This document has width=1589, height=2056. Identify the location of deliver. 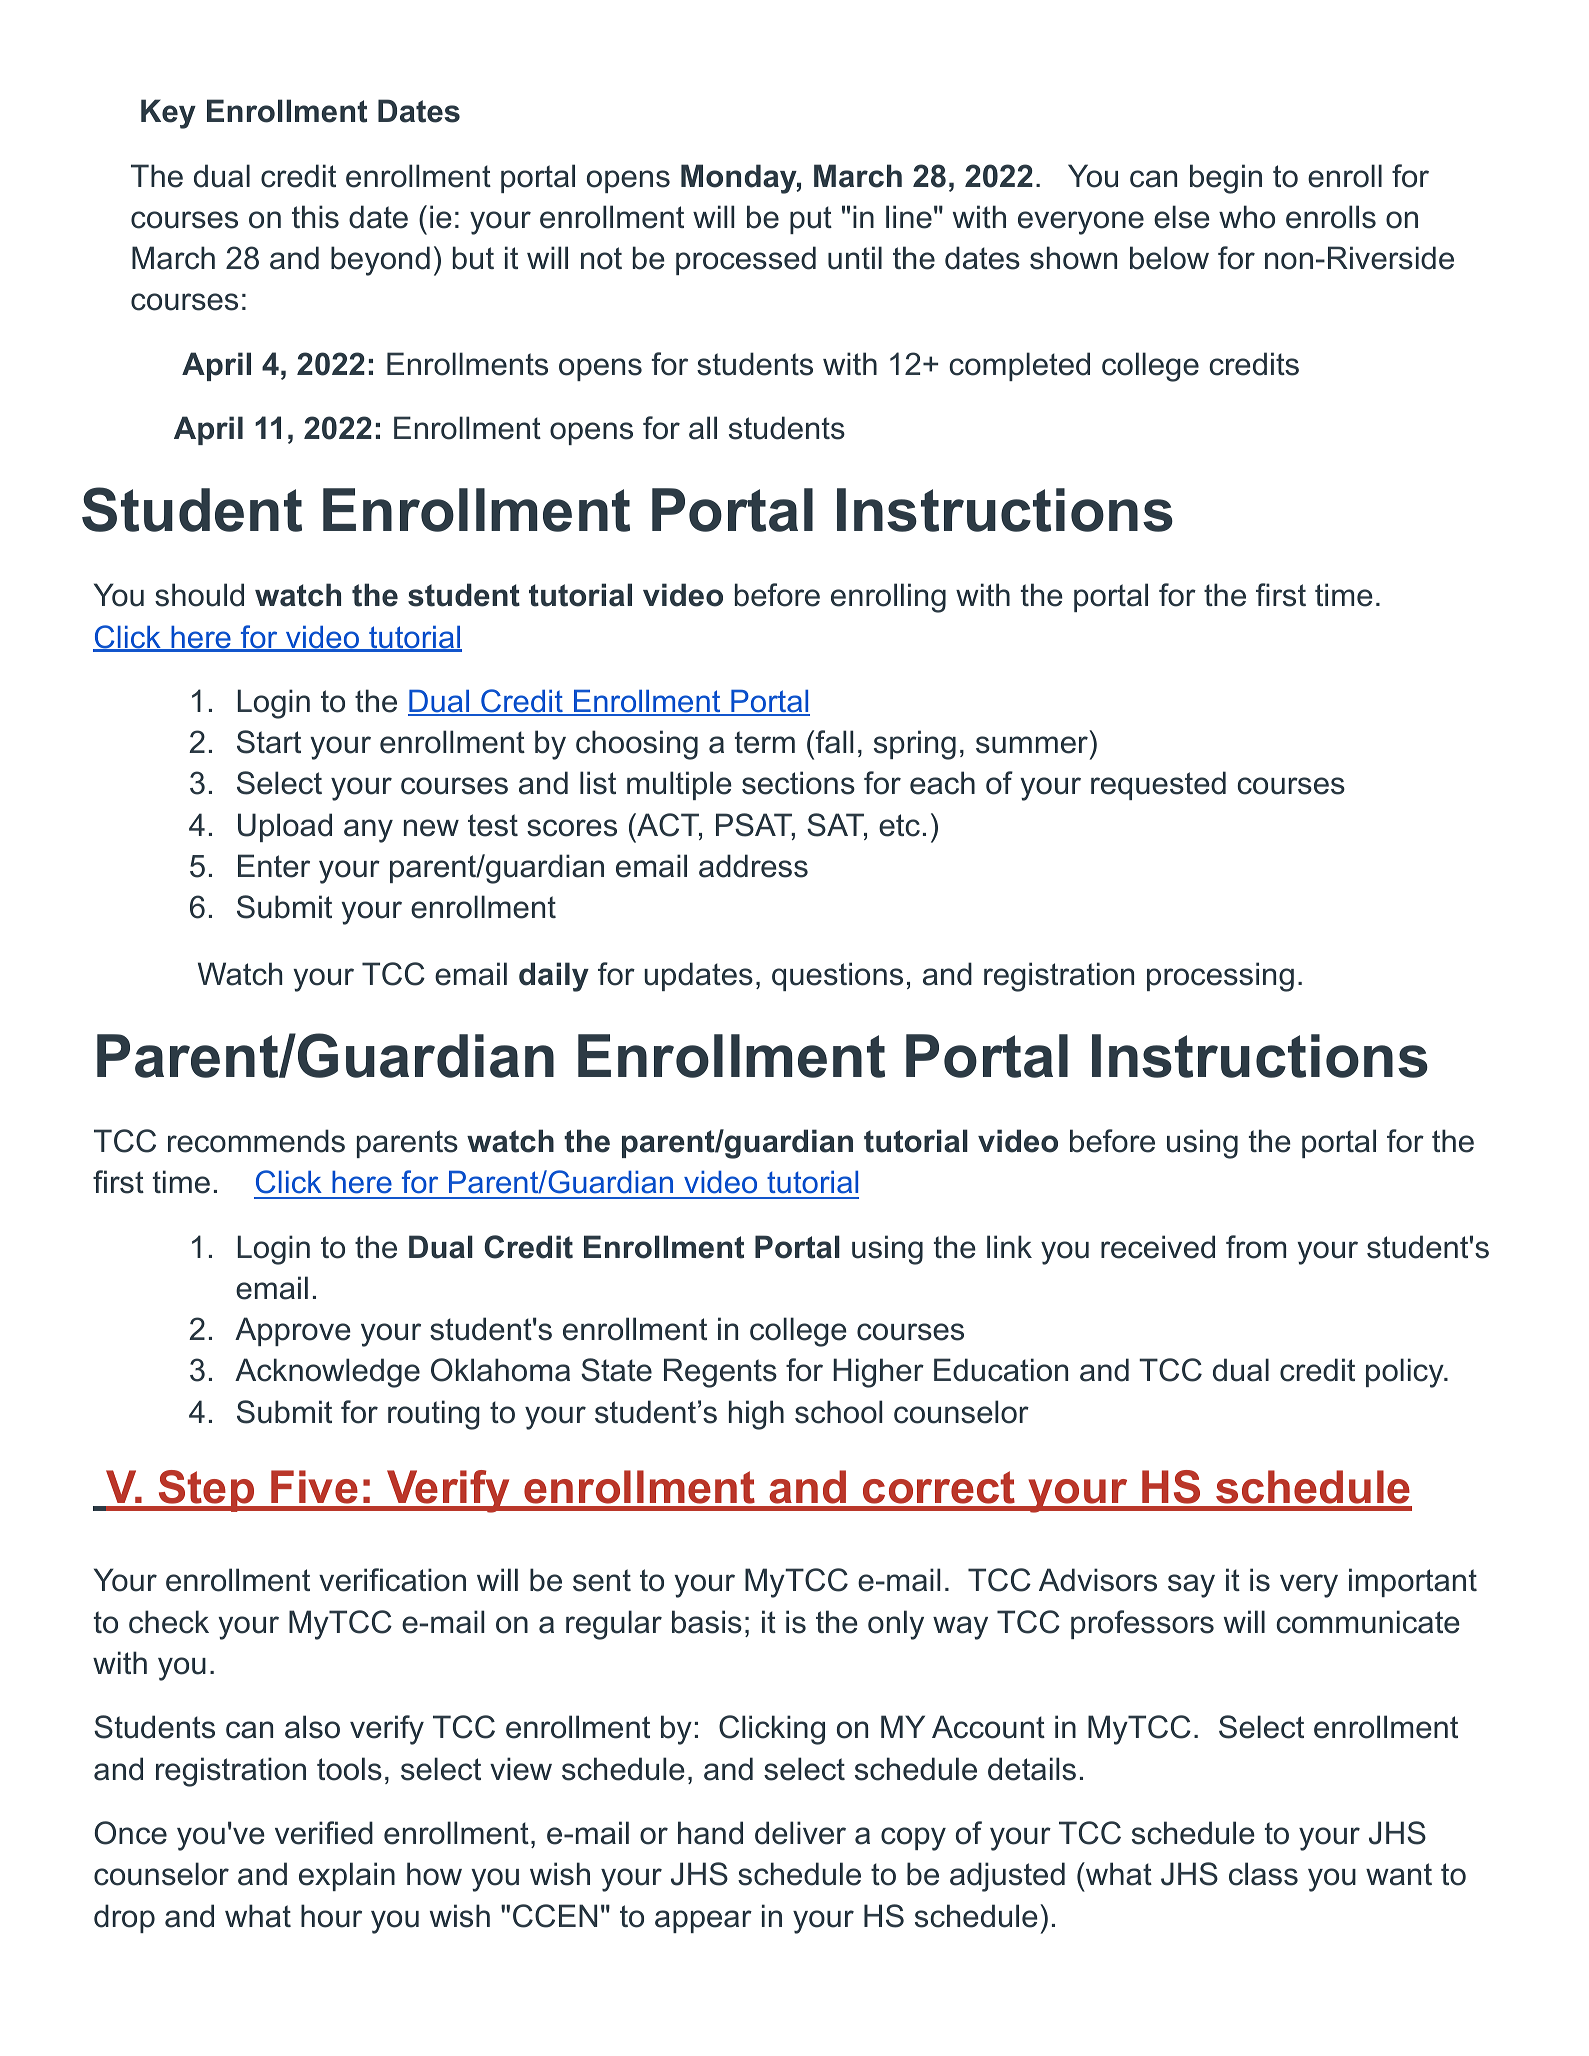
(800, 1833).
